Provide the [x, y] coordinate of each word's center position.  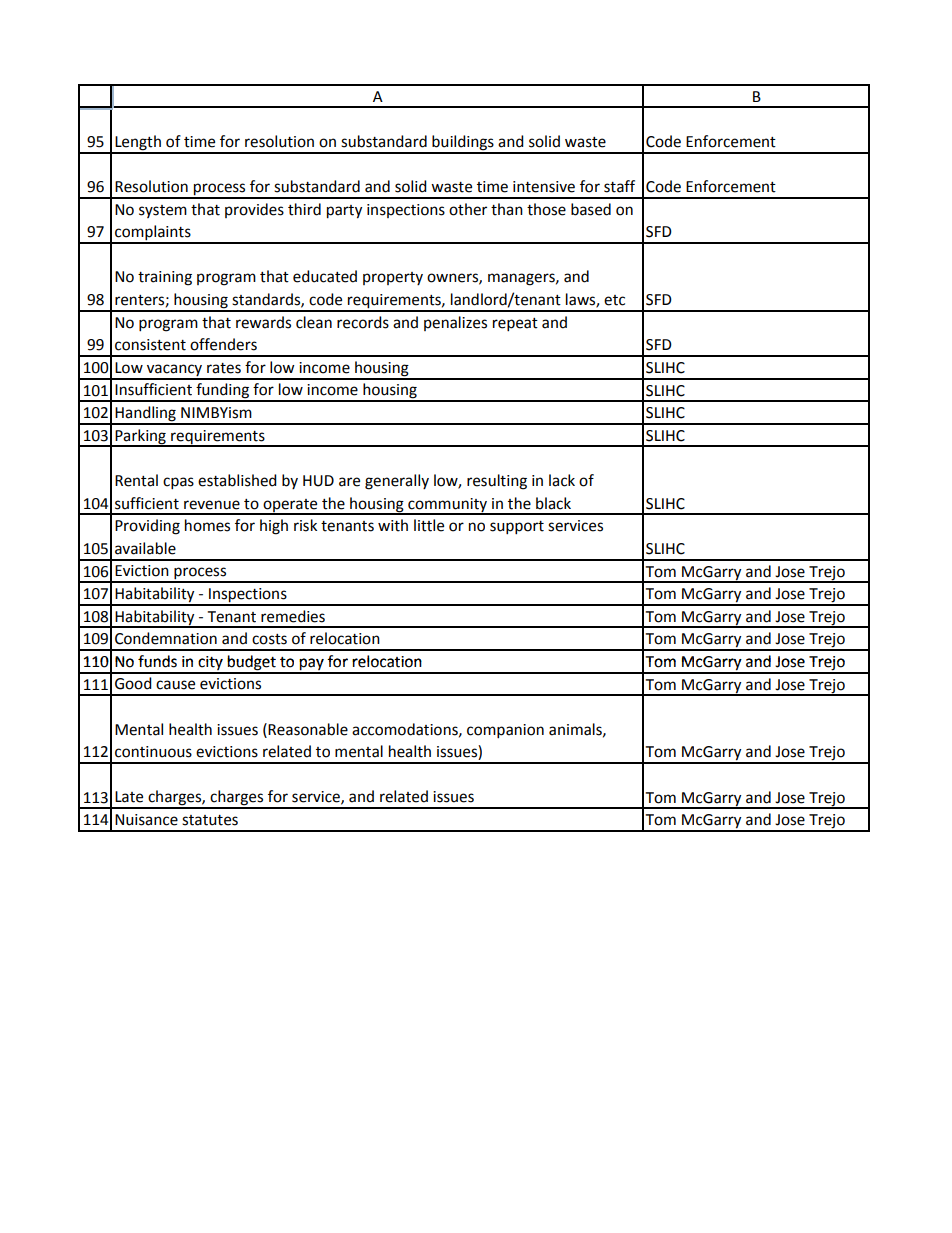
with [393, 525]
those [546, 209]
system [163, 211]
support [517, 528]
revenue [212, 505]
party [344, 212]
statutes [210, 820]
